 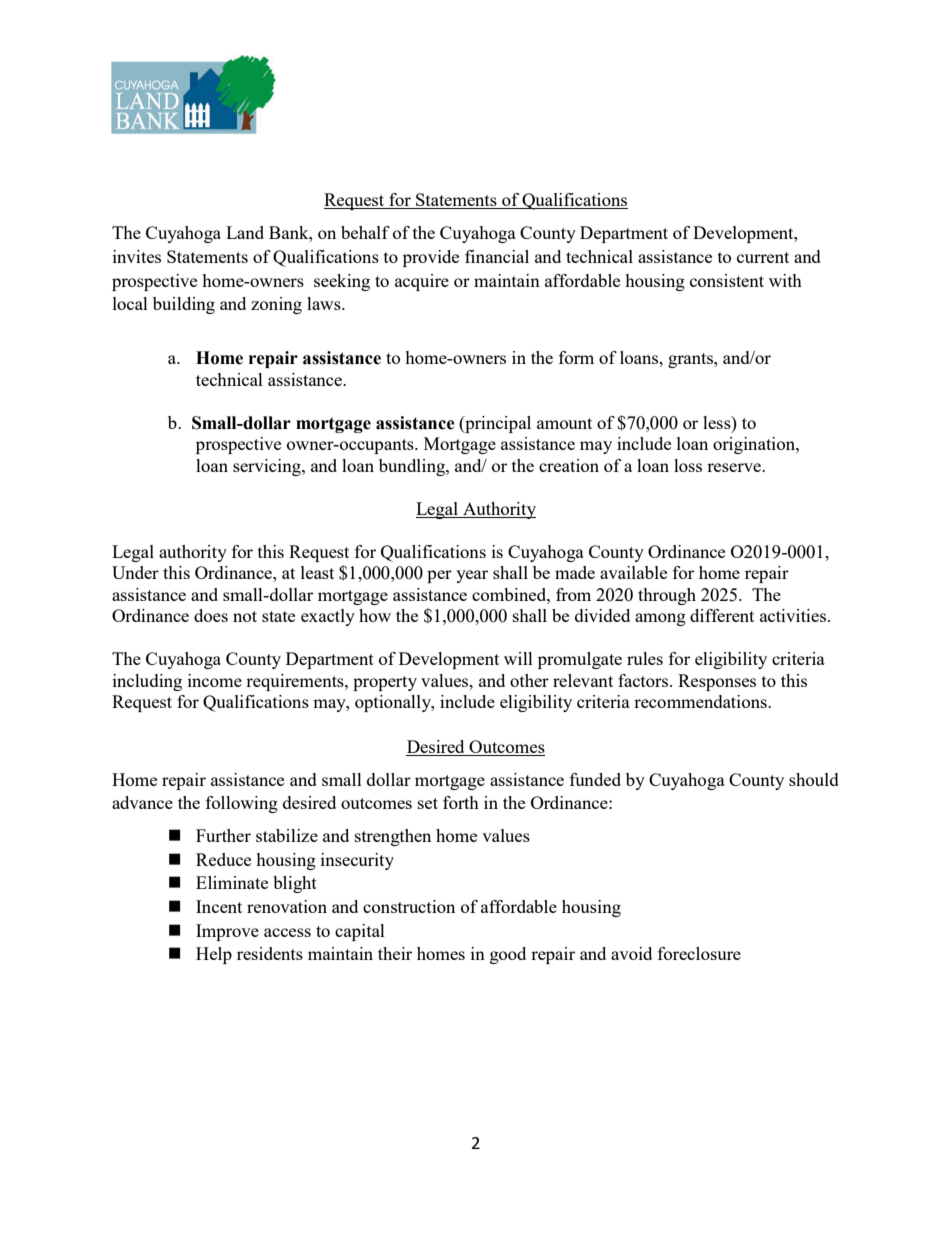 What do you see at coordinates (497, 256) in the screenshot?
I see `financial` at bounding box center [497, 256].
